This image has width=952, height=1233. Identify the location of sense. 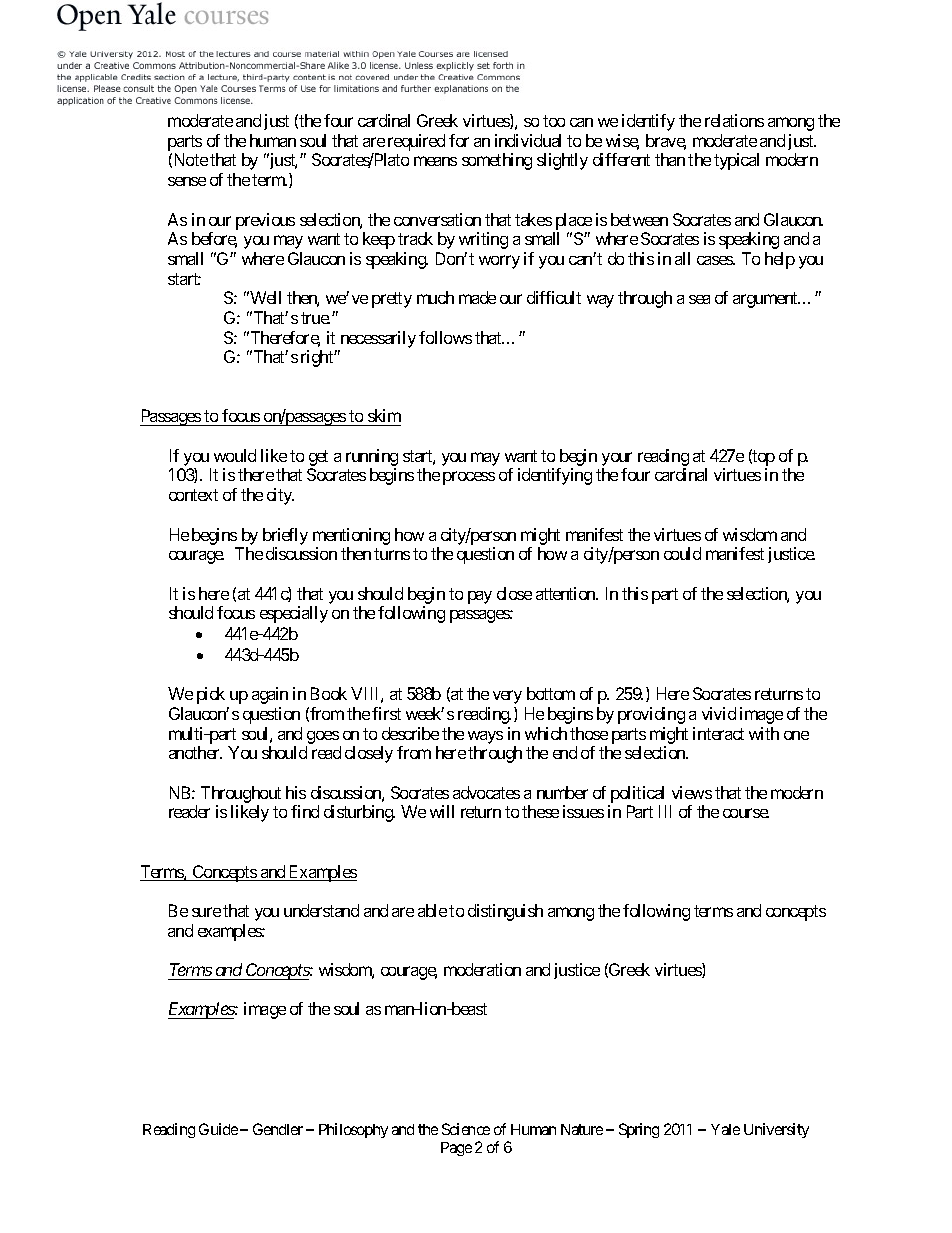
(187, 181).
